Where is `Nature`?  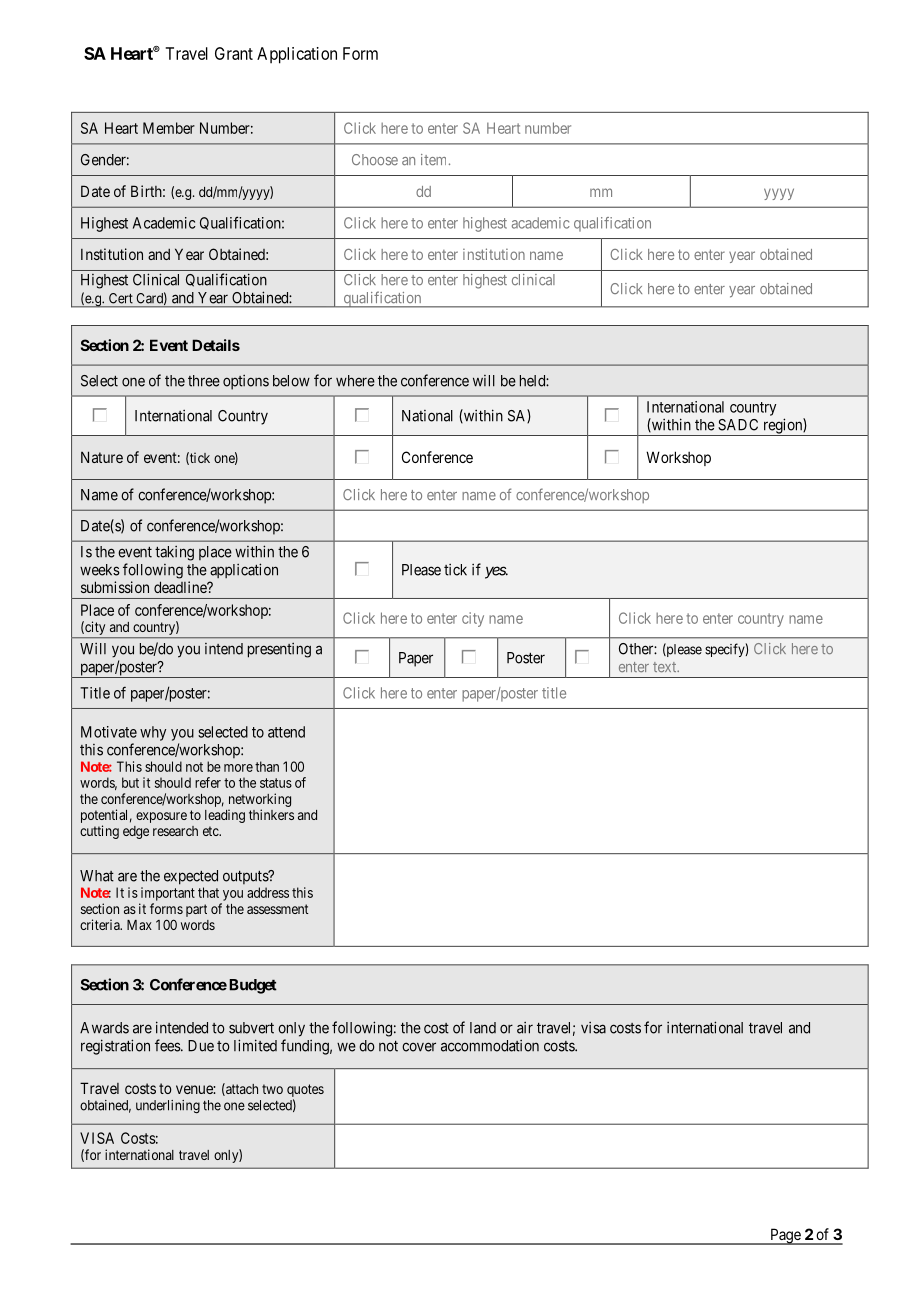
Nature is located at coordinates (102, 457).
